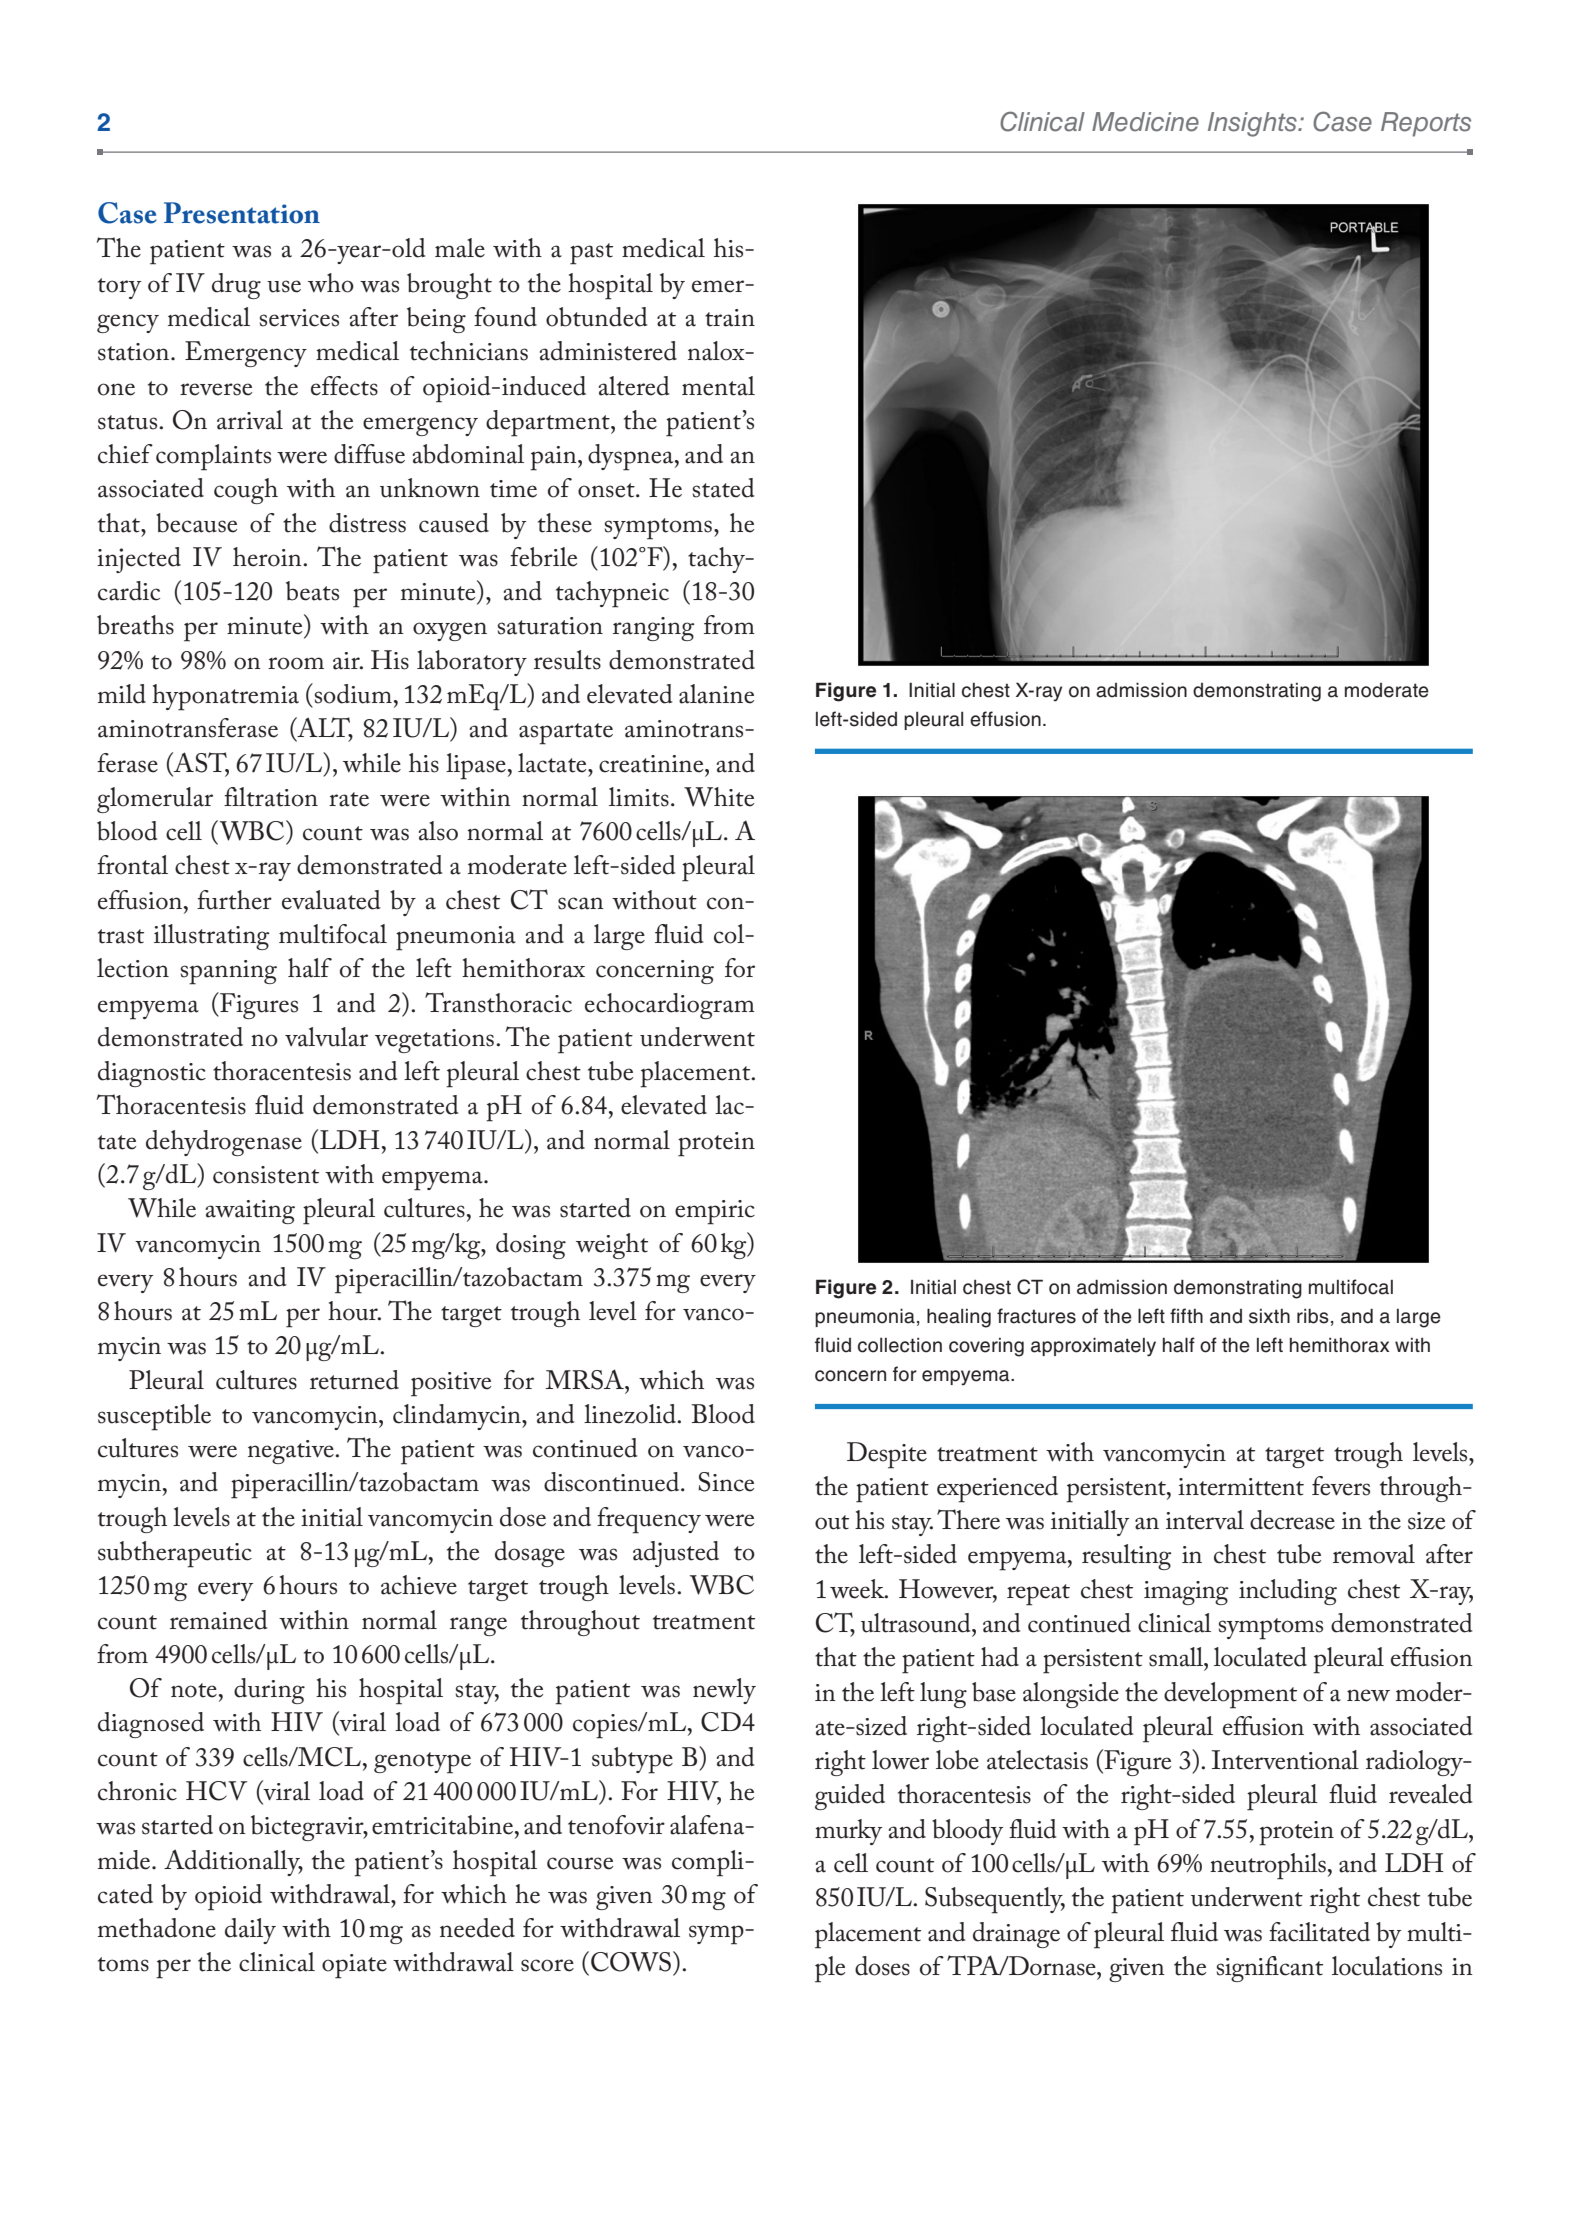 Image resolution: width=1570 pixels, height=2220 pixels. I want to click on murky, so click(848, 1832).
